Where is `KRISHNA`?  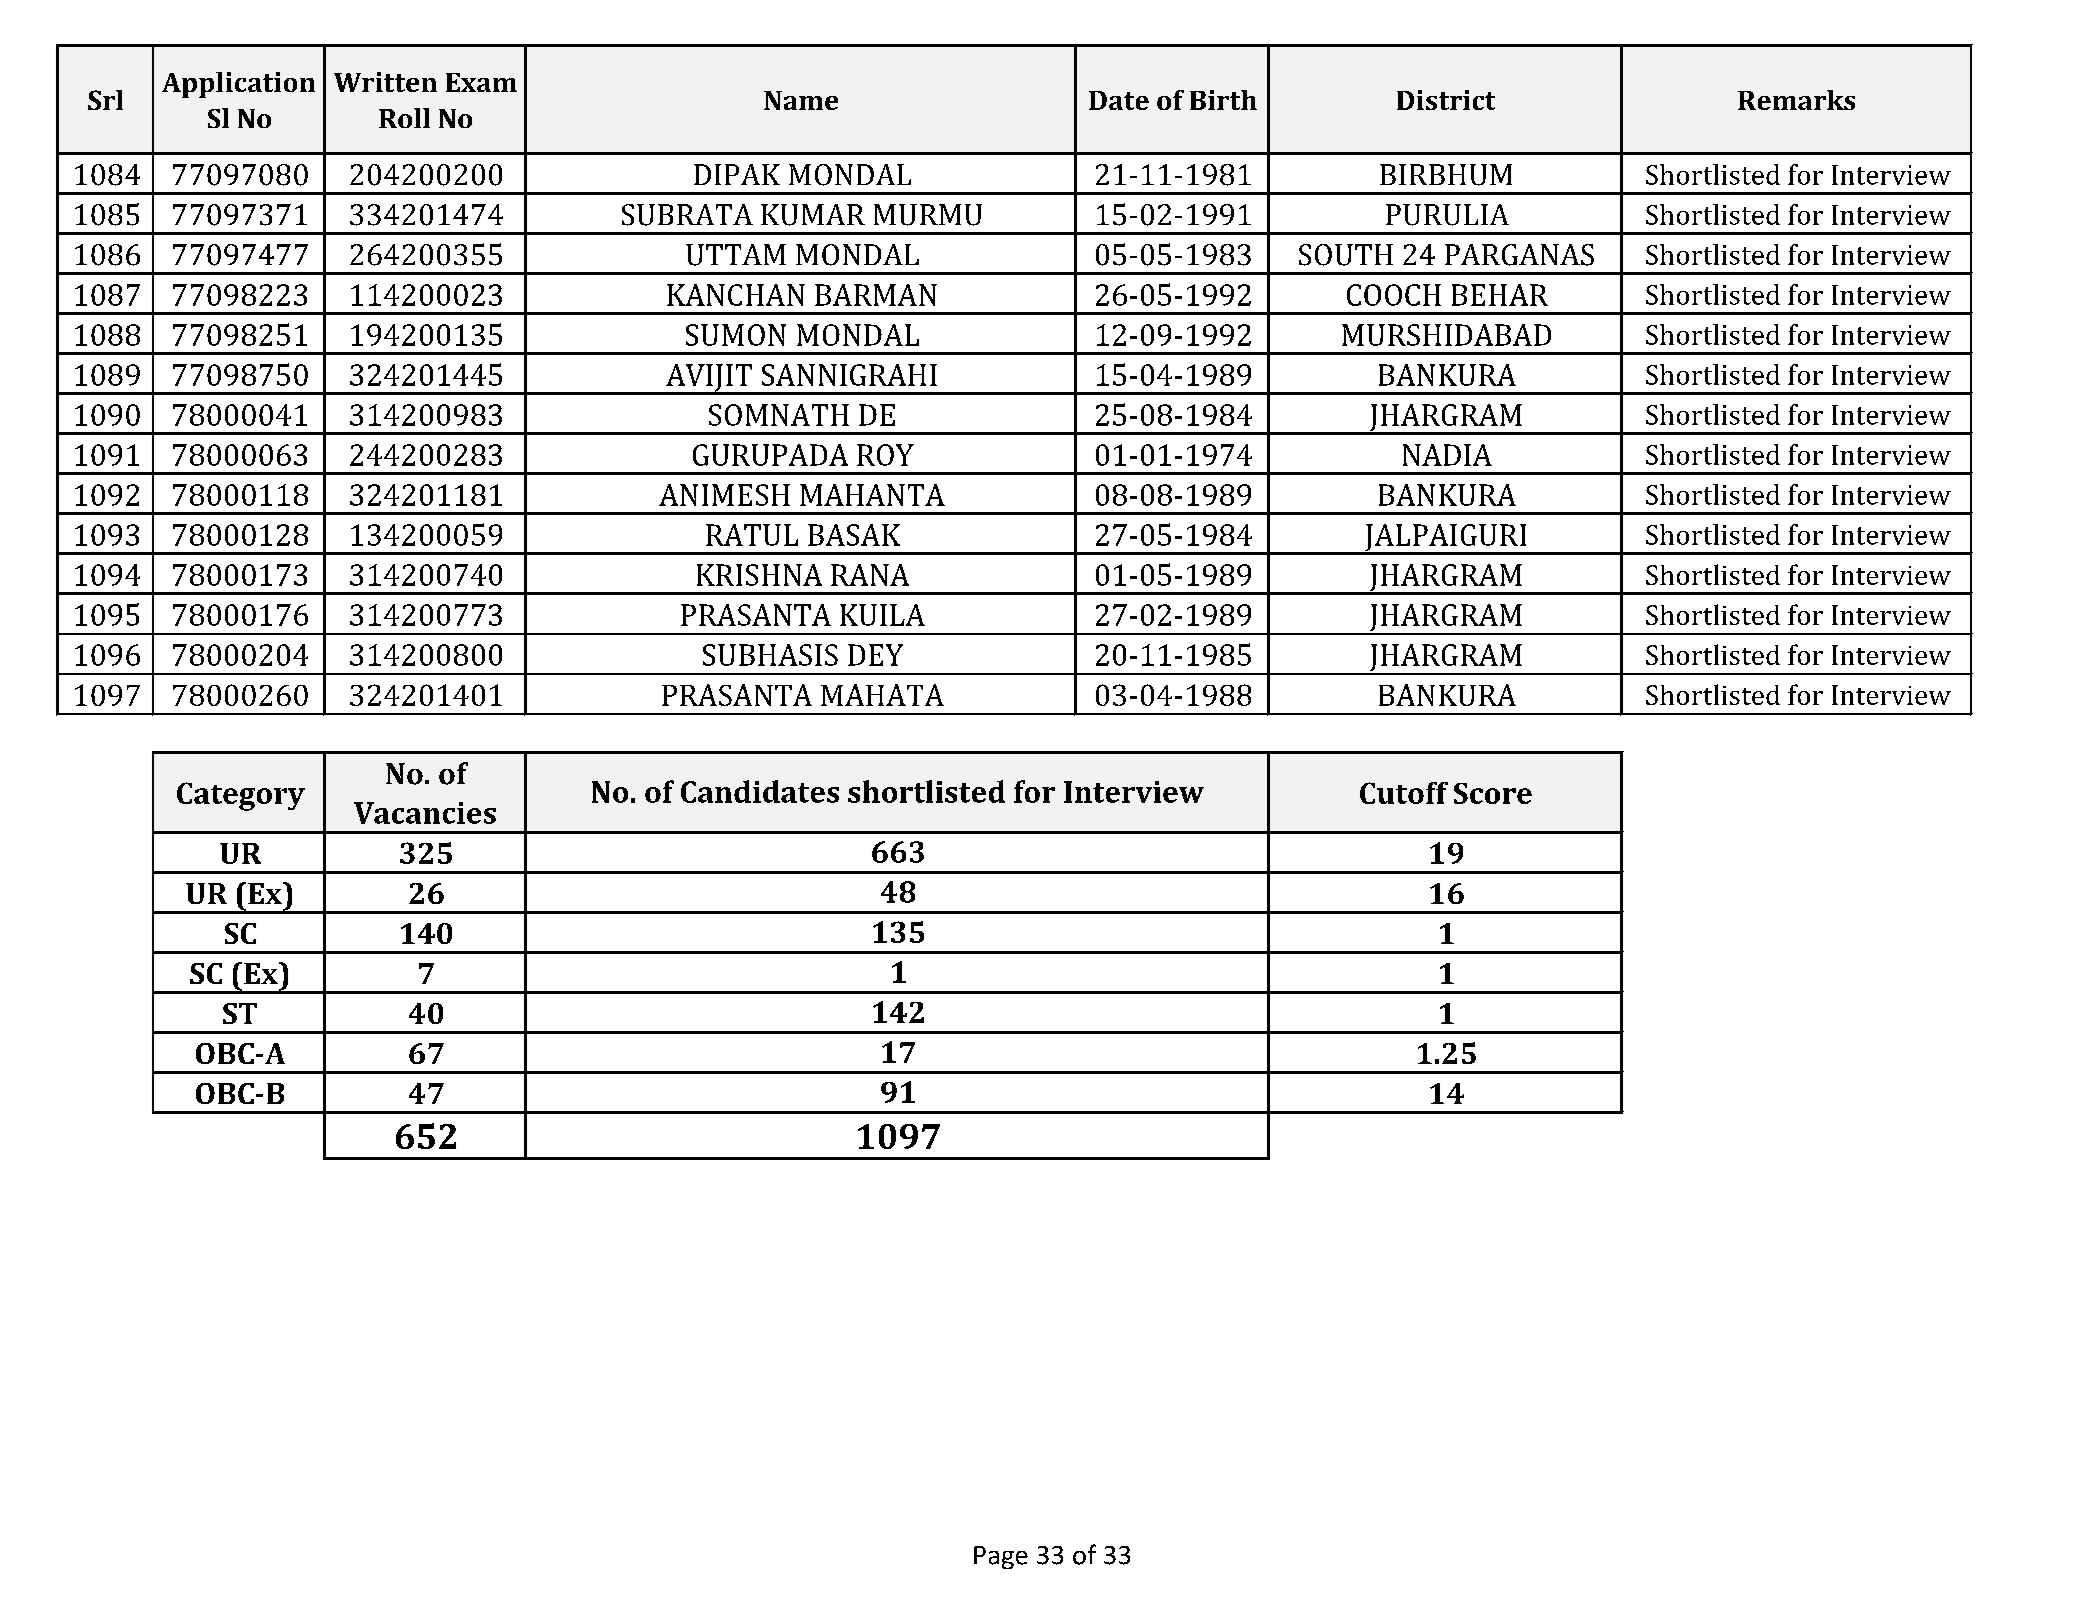
KRISHNA is located at coordinates (759, 575).
